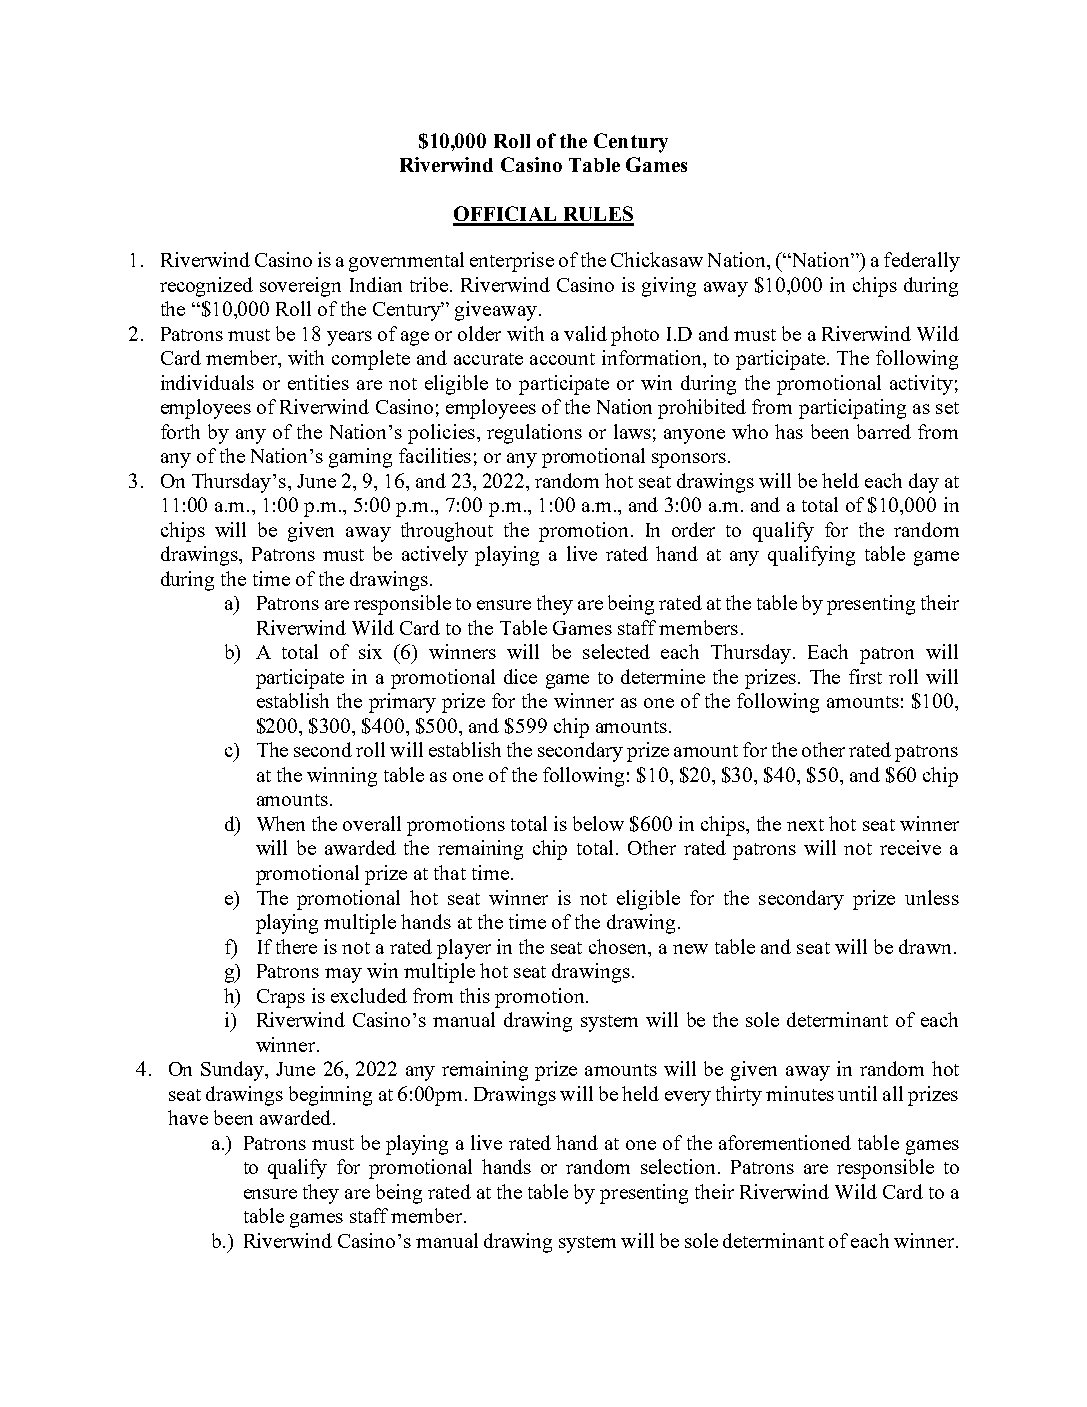 The height and width of the screenshot is (1407, 1087). Describe the element at coordinates (598, 823) in the screenshot. I see `below` at that location.
